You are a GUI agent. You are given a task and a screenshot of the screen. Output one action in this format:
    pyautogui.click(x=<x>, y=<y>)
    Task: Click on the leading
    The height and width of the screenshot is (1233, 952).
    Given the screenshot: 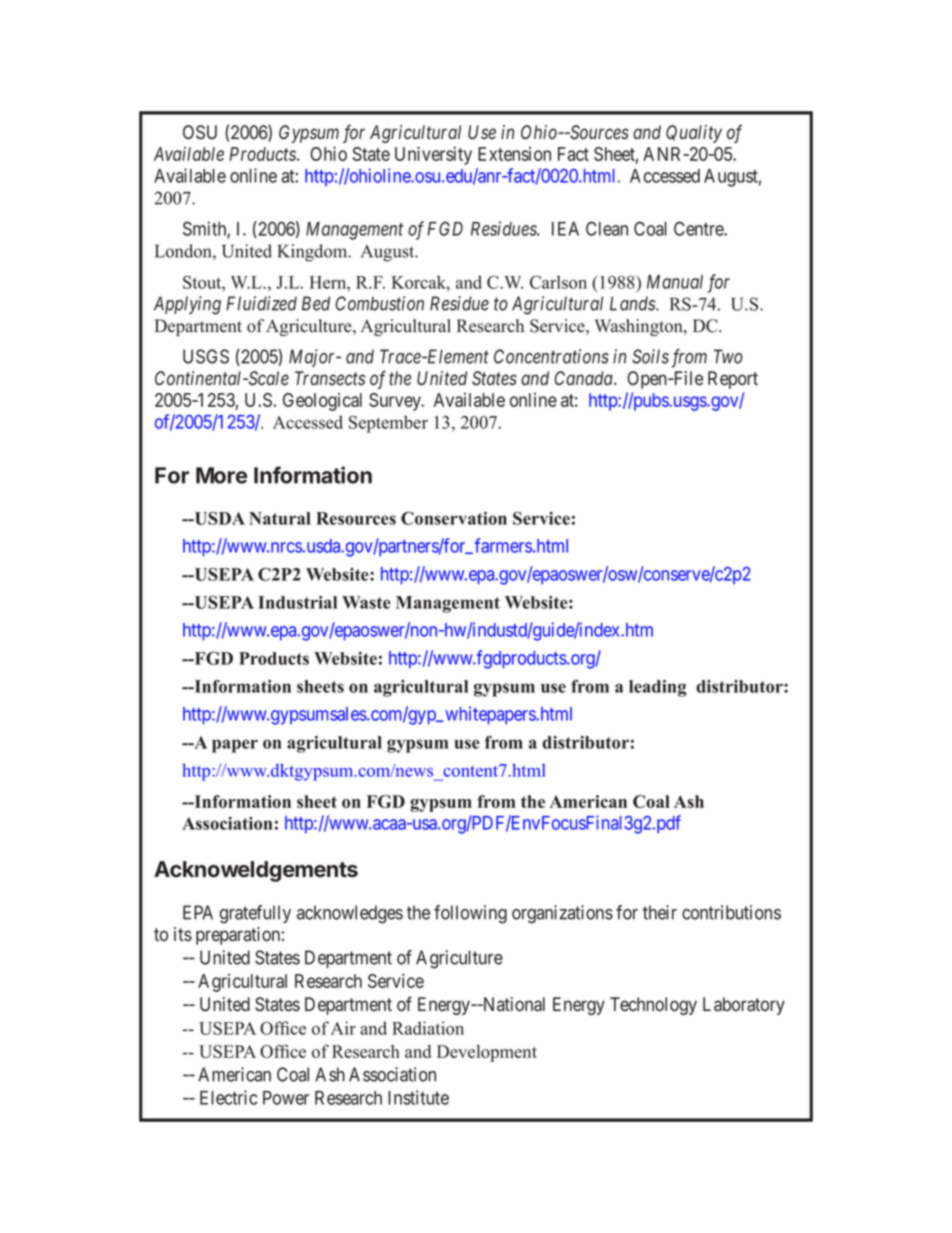 What is the action you would take?
    pyautogui.click(x=658, y=688)
